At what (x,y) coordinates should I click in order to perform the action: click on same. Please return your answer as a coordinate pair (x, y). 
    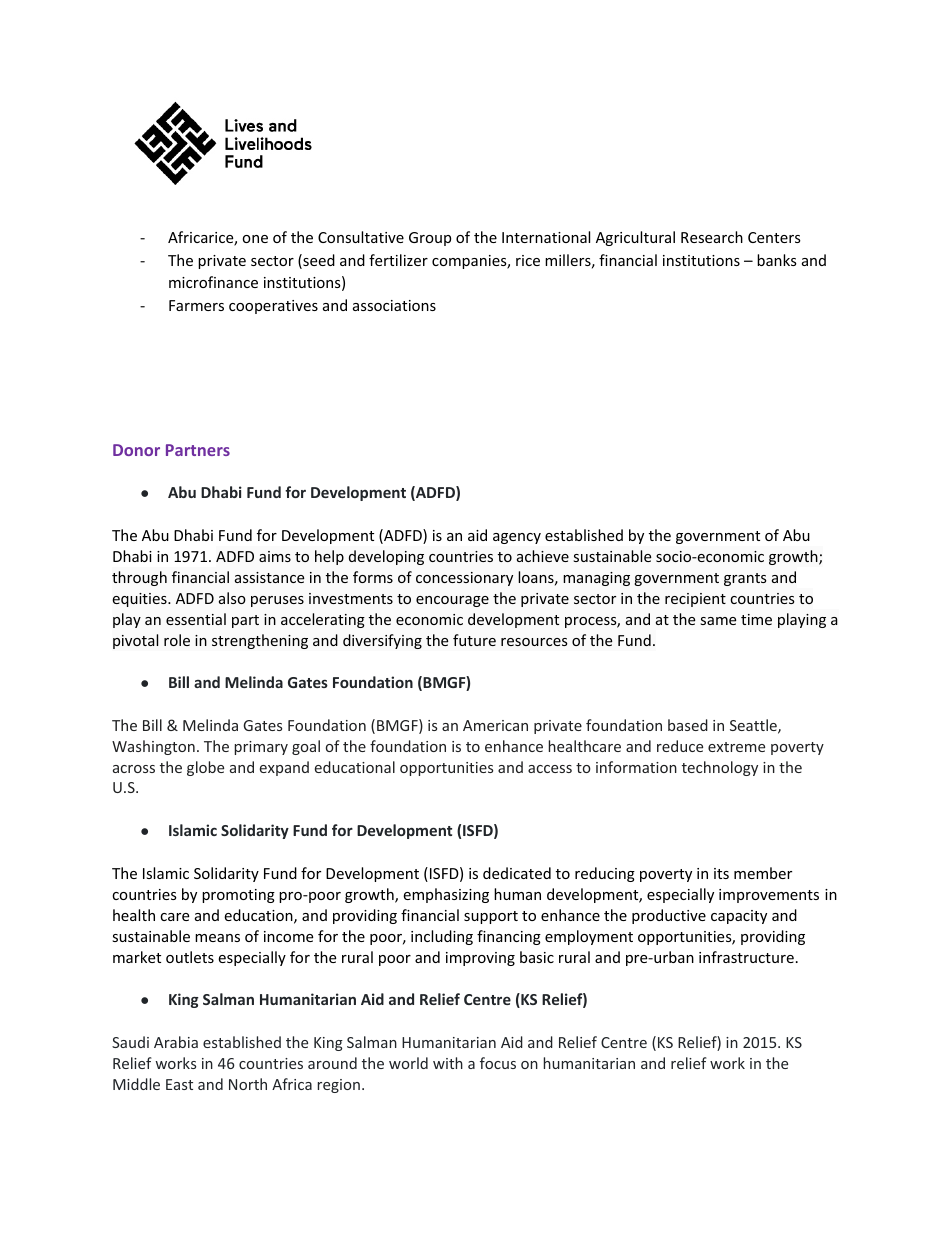
    Looking at the image, I should click on (718, 621).
